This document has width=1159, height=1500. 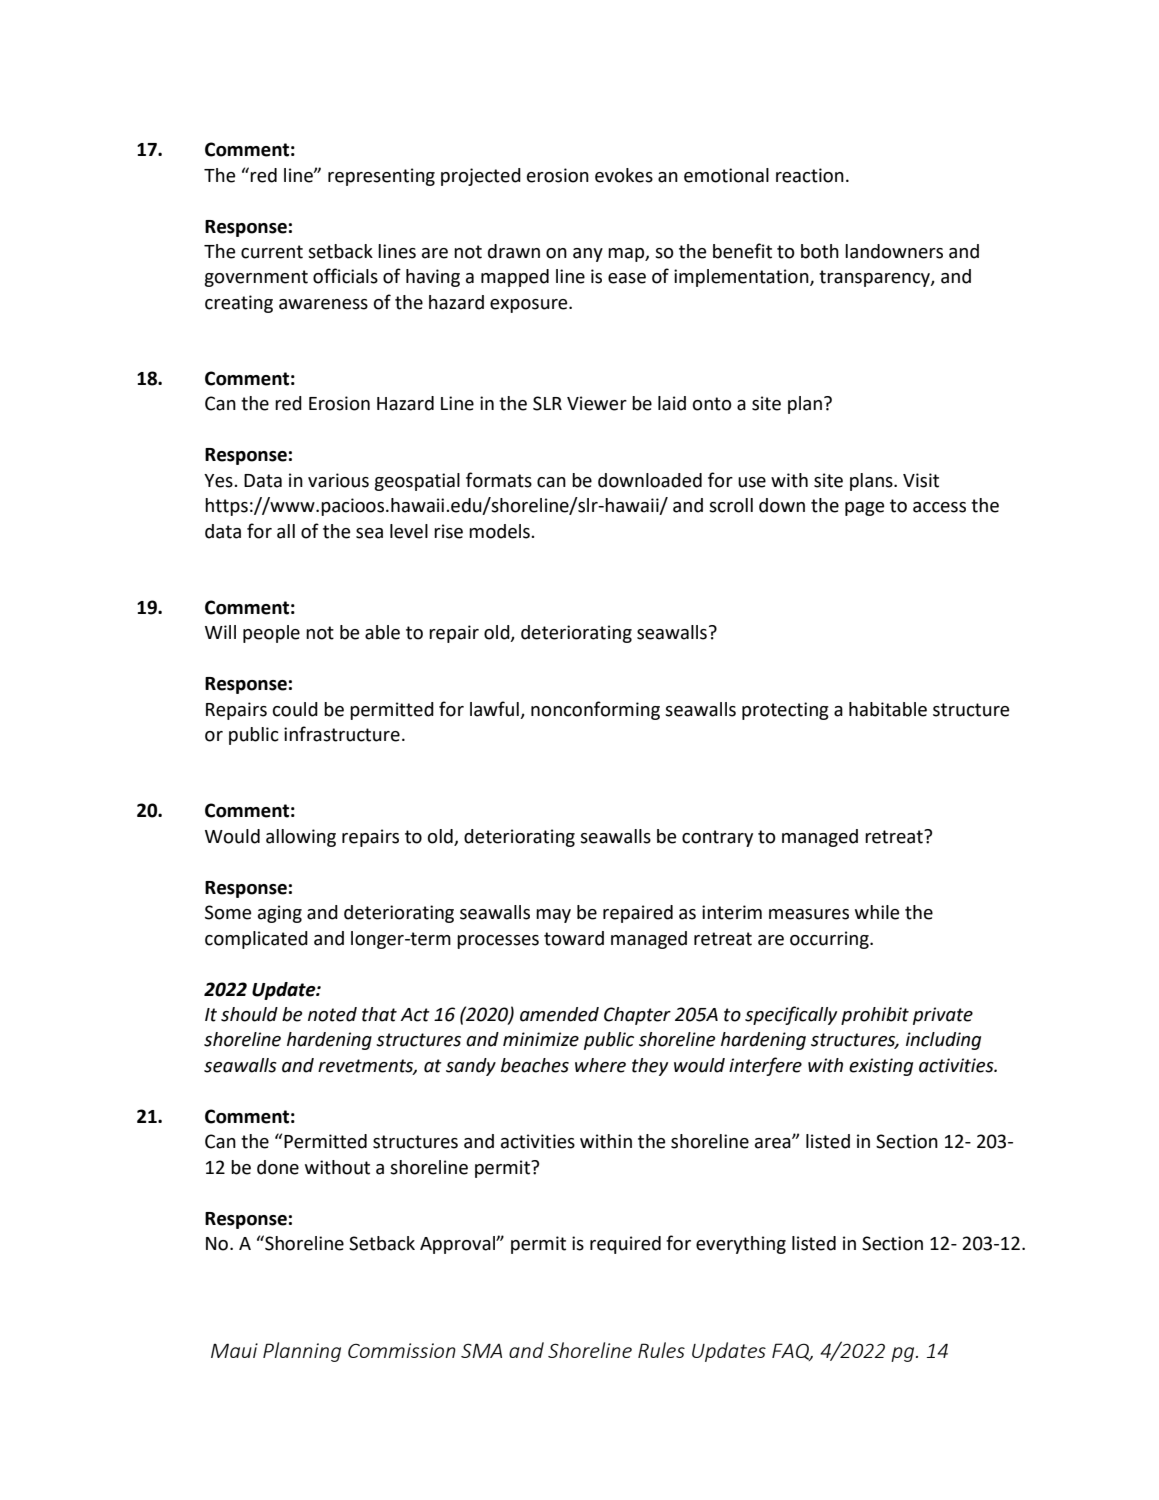 What do you see at coordinates (864, 509) in the document?
I see `page` at bounding box center [864, 509].
